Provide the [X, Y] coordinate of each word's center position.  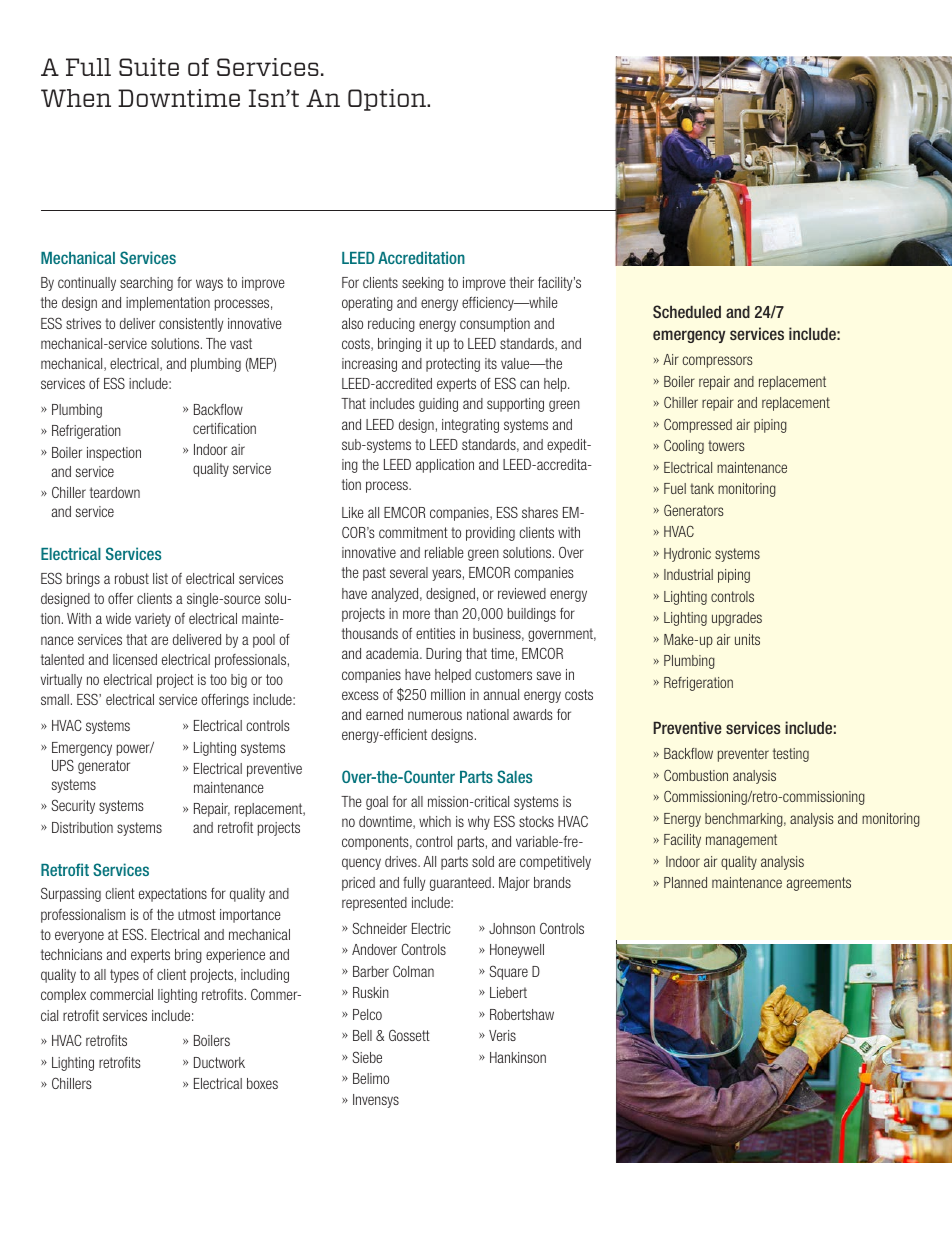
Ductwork [219, 1062]
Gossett [409, 1035]
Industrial [688, 574]
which [435, 821]
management [741, 841]
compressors [717, 362]
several [409, 572]
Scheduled [687, 311]
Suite [149, 67]
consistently [191, 325]
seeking [423, 284]
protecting [453, 365]
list [160, 578]
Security [73, 807]
